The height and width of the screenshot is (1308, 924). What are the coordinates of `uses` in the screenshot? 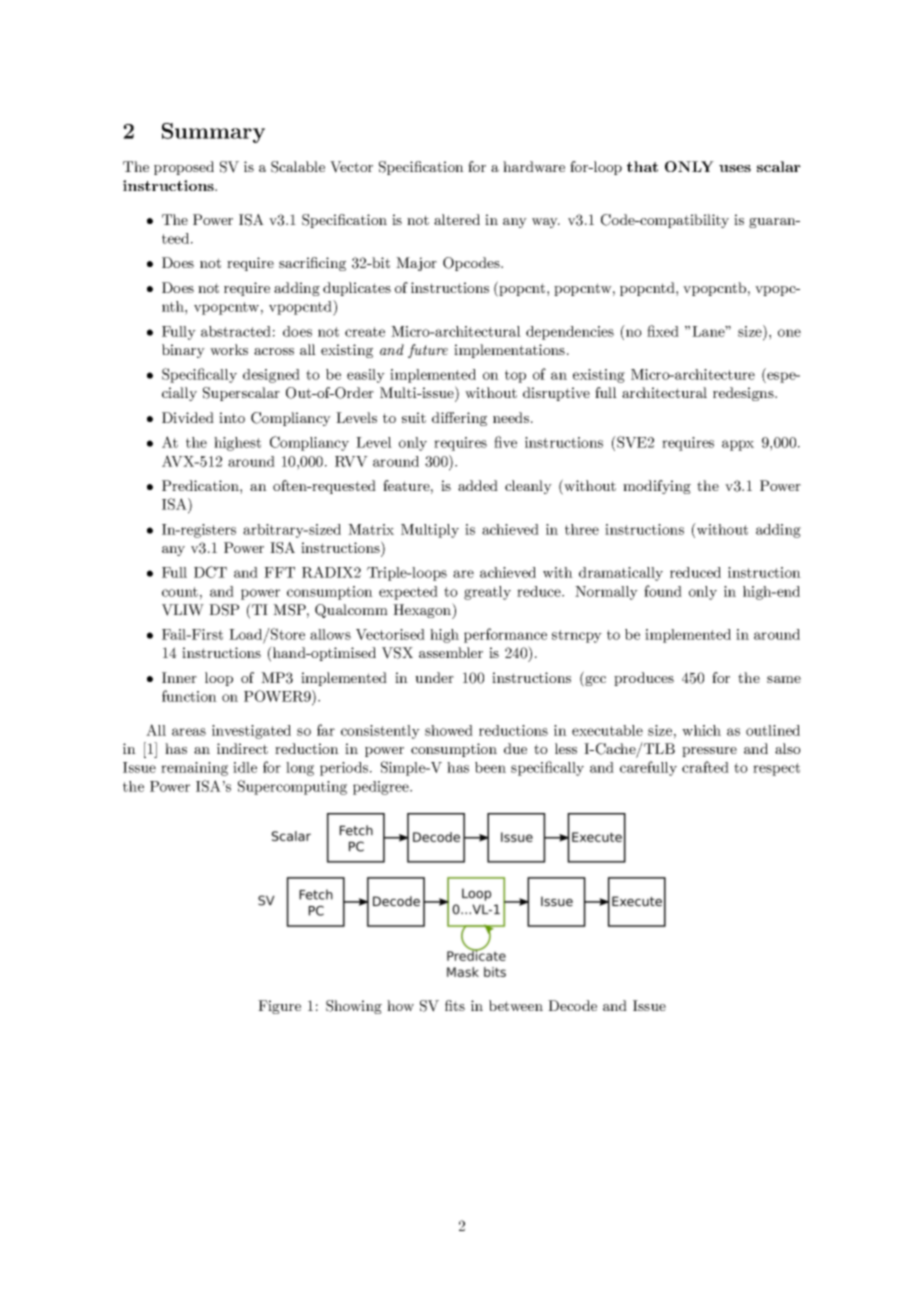 It's located at (735, 168).
